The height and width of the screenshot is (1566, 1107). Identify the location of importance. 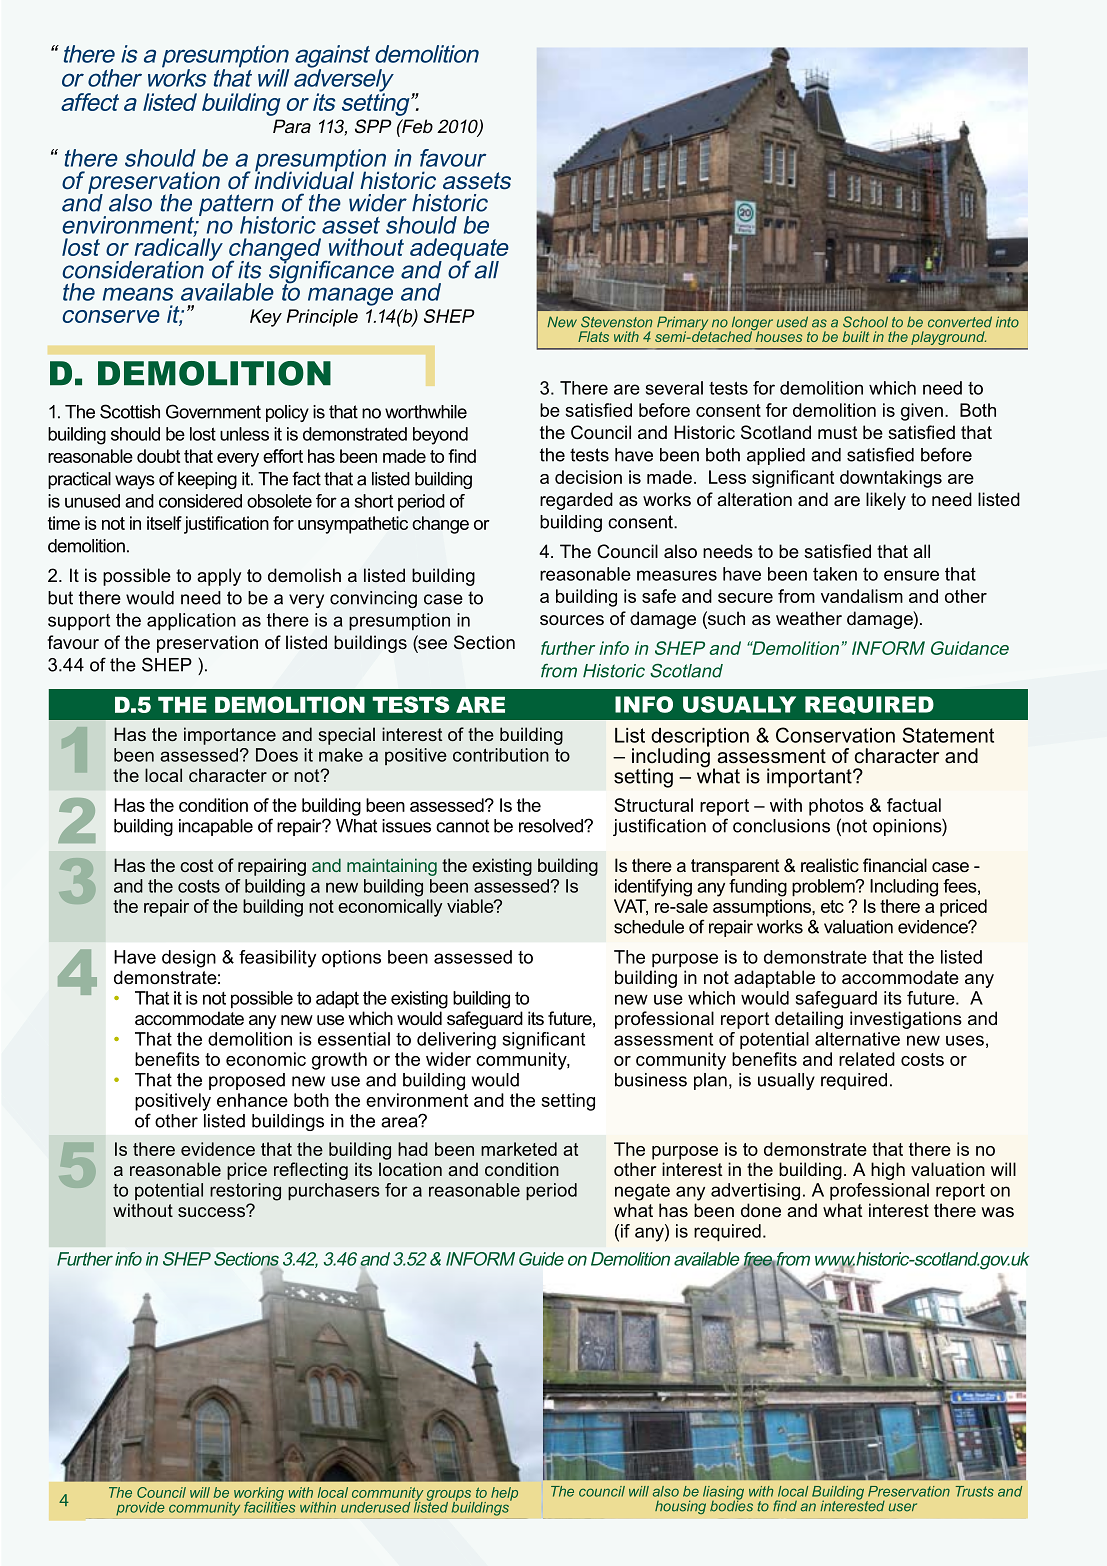
(230, 736).
